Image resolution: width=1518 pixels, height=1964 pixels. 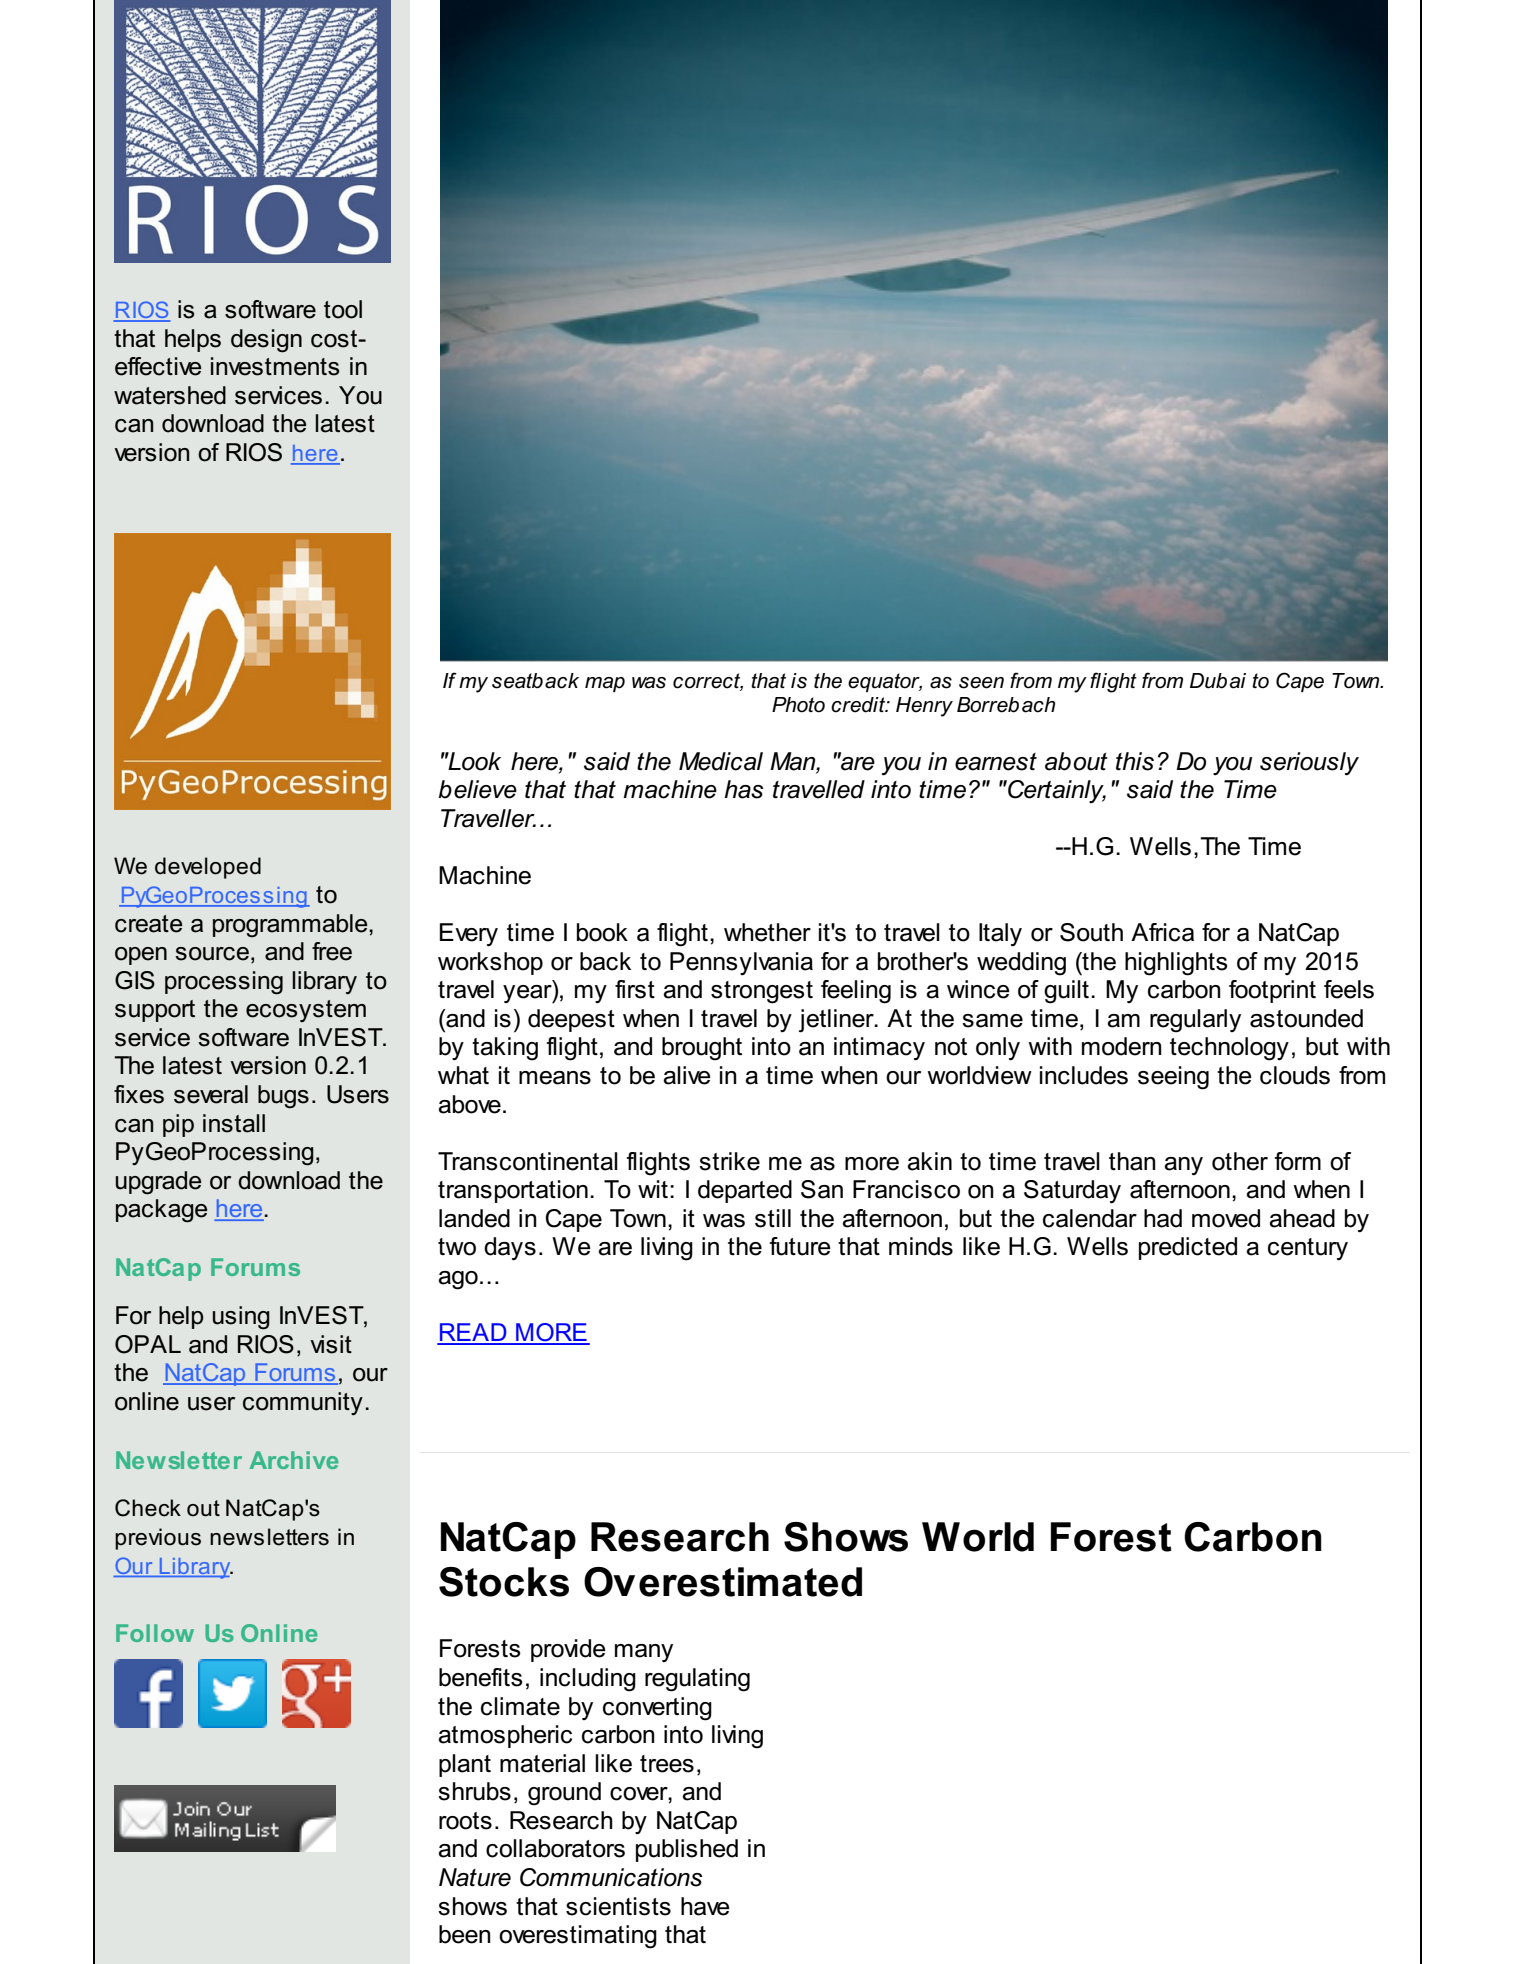 I want to click on community, so click(x=303, y=1403).
